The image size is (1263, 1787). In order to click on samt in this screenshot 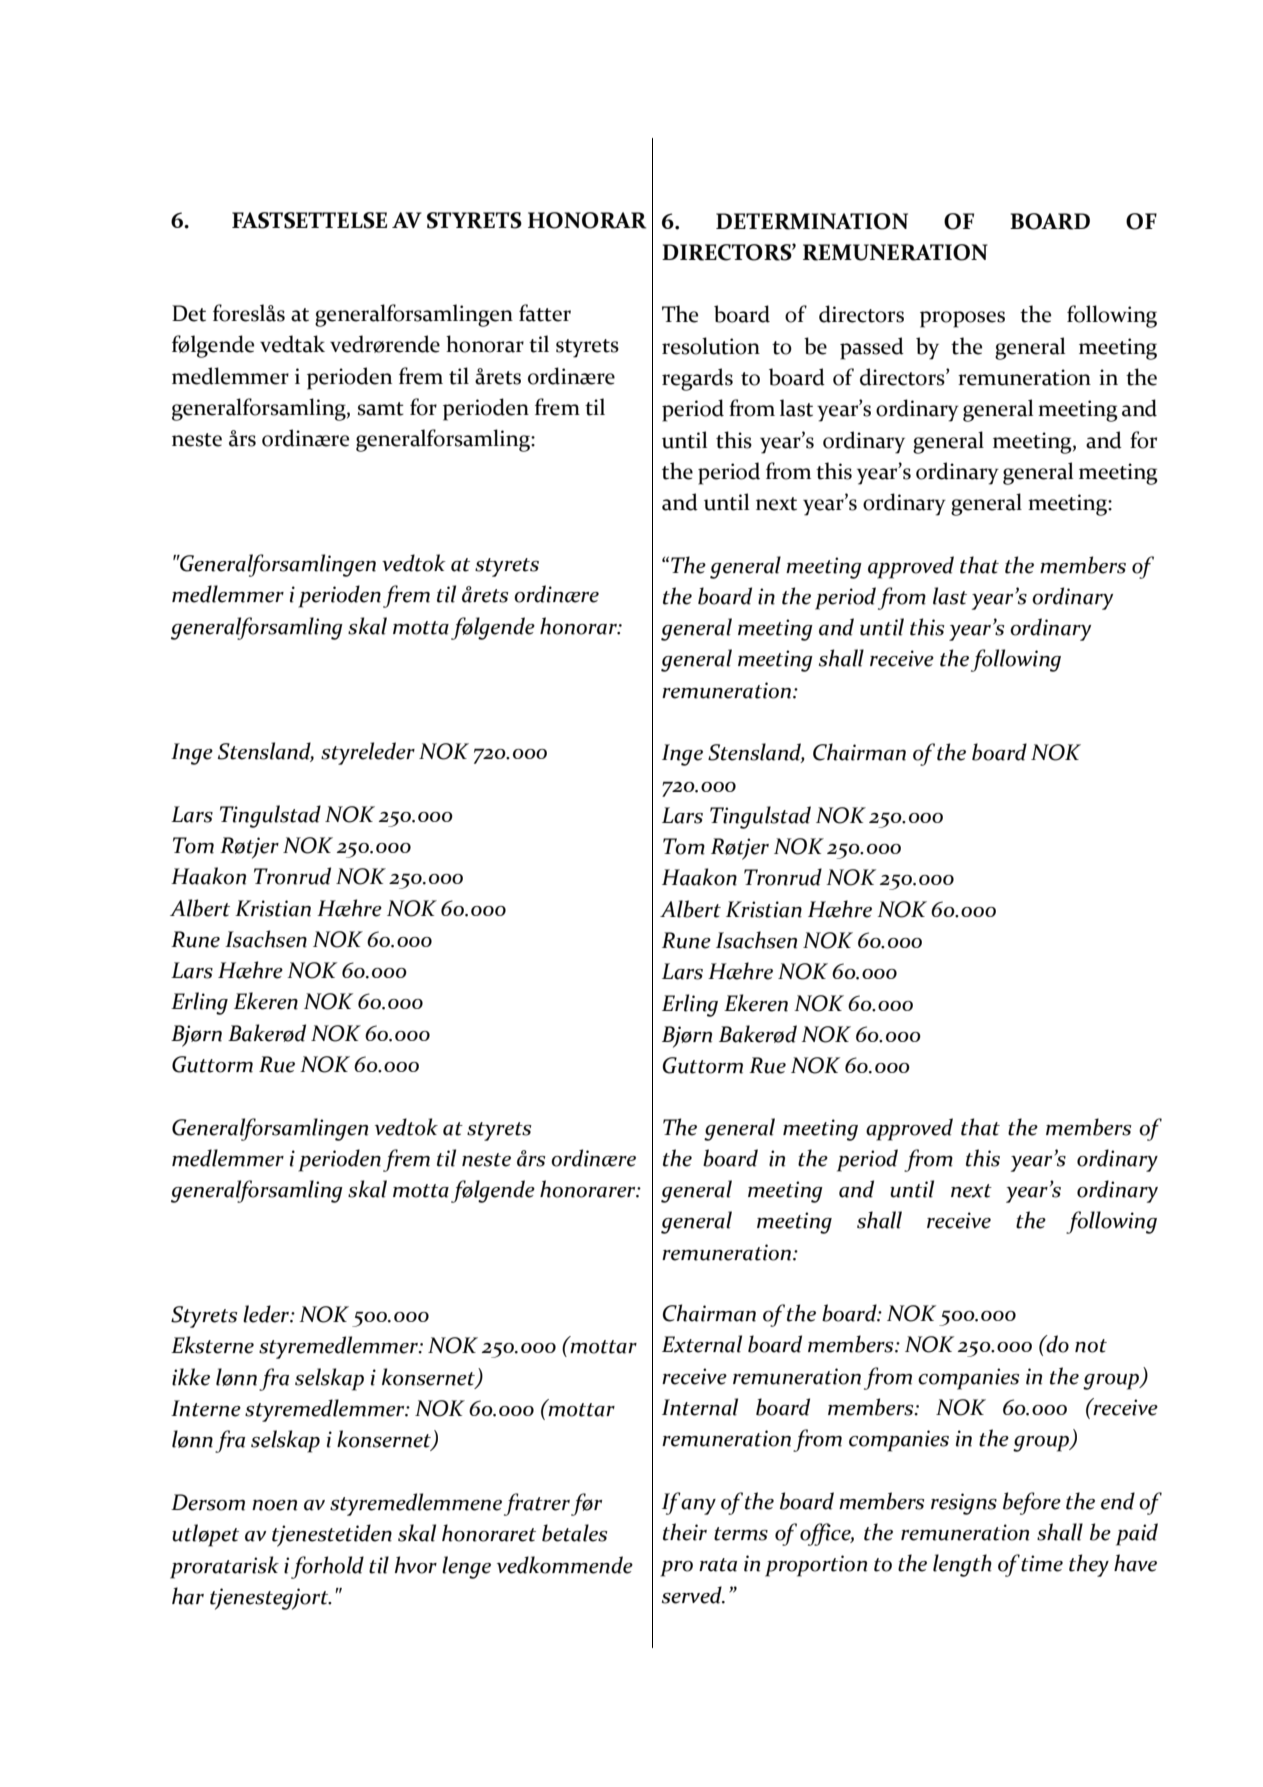, I will do `click(381, 409)`.
